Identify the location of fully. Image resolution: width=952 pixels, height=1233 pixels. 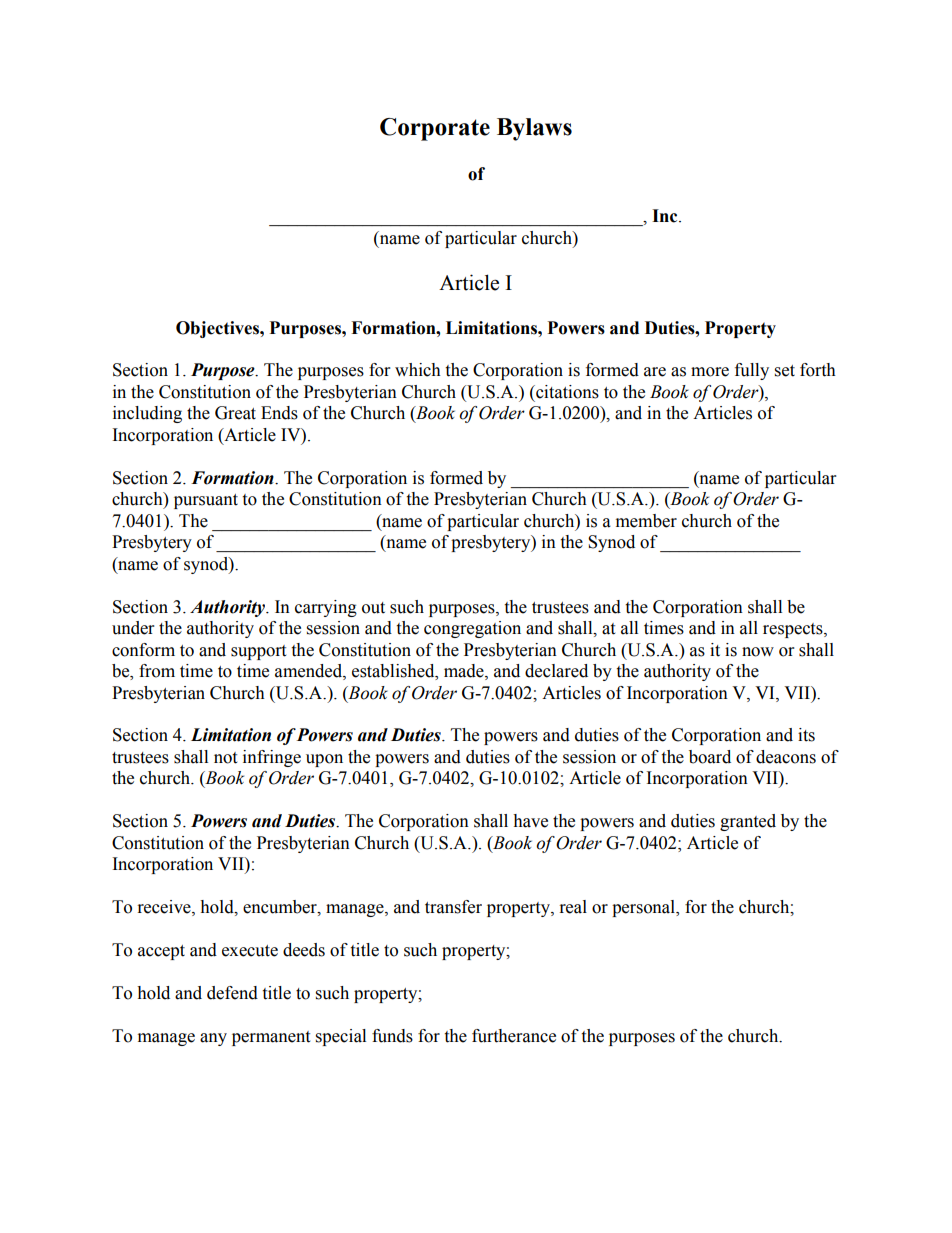
(752, 371).
